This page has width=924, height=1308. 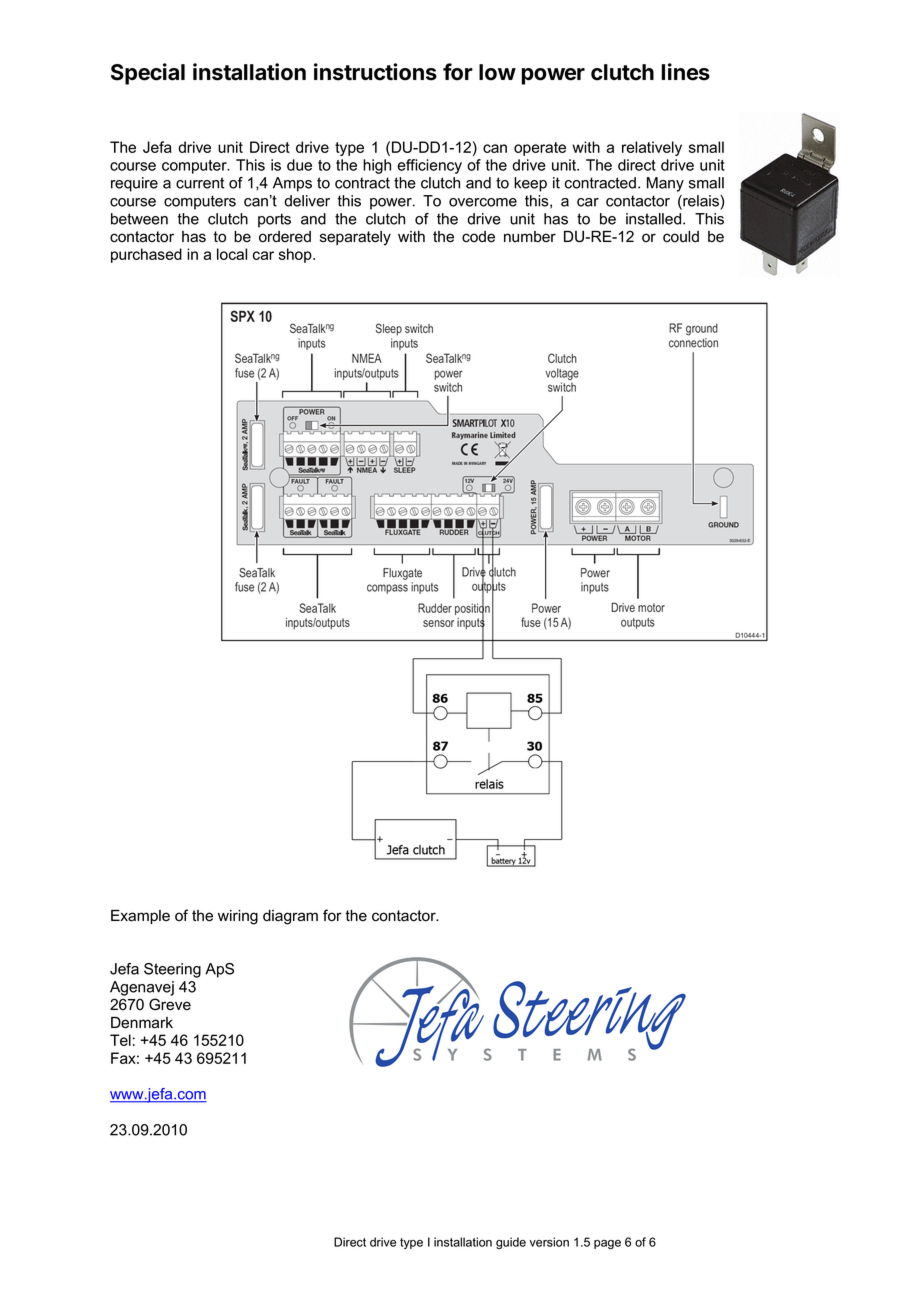 I want to click on page, so click(x=607, y=1244).
